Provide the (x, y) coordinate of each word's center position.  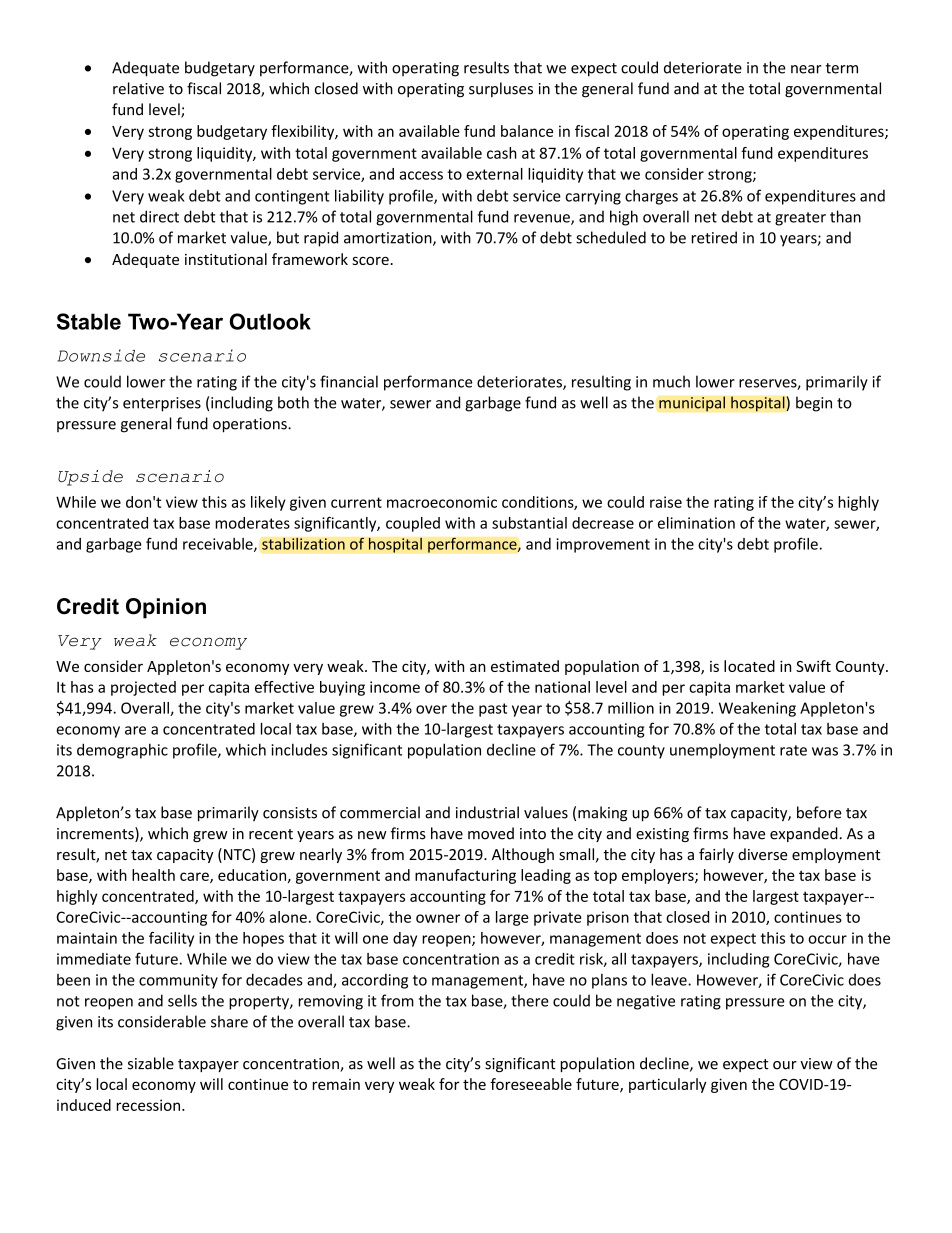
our (785, 1065)
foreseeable (531, 1084)
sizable (151, 1063)
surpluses (501, 89)
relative (138, 88)
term (841, 68)
